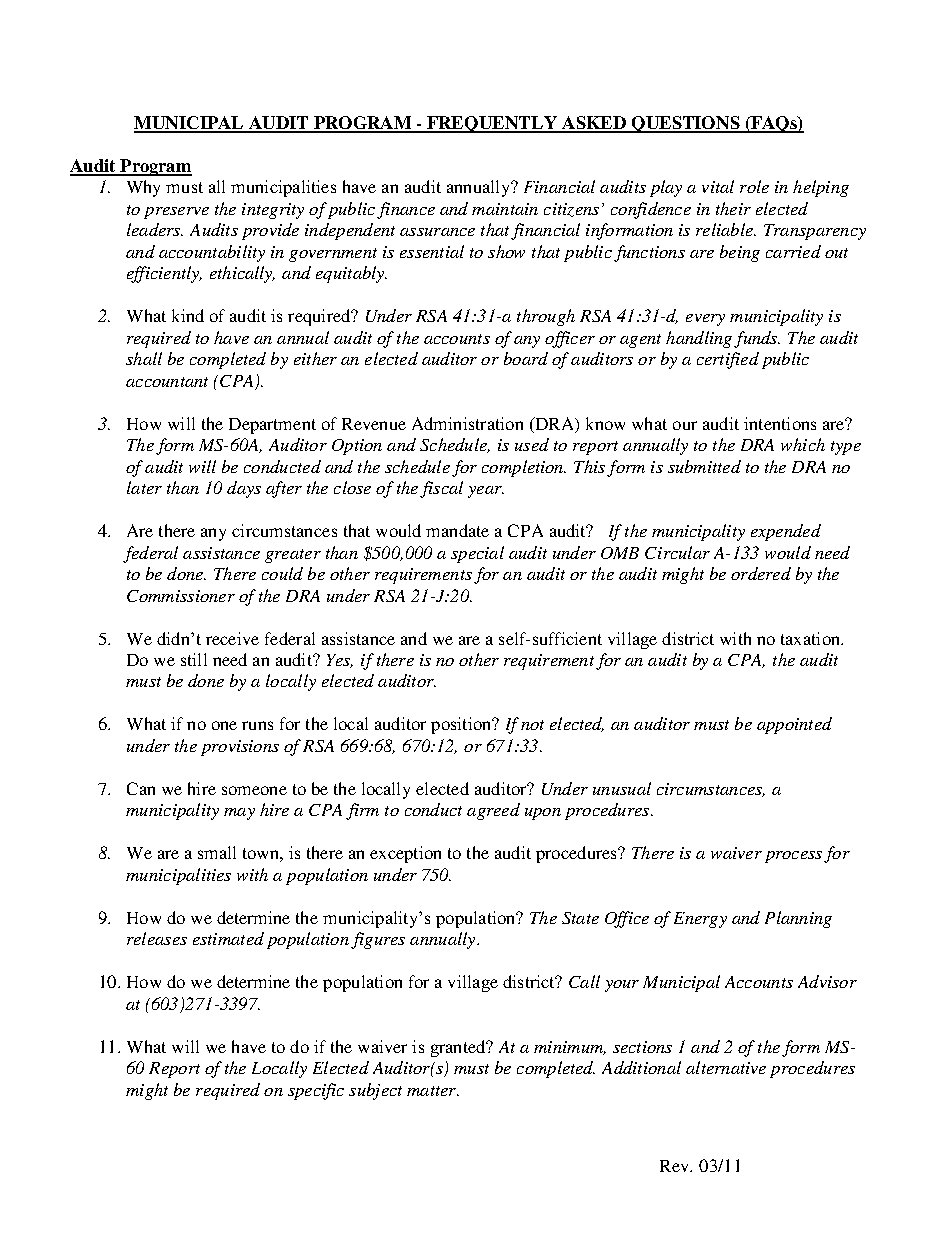  Describe the element at coordinates (803, 444) in the document. I see `which` at that location.
